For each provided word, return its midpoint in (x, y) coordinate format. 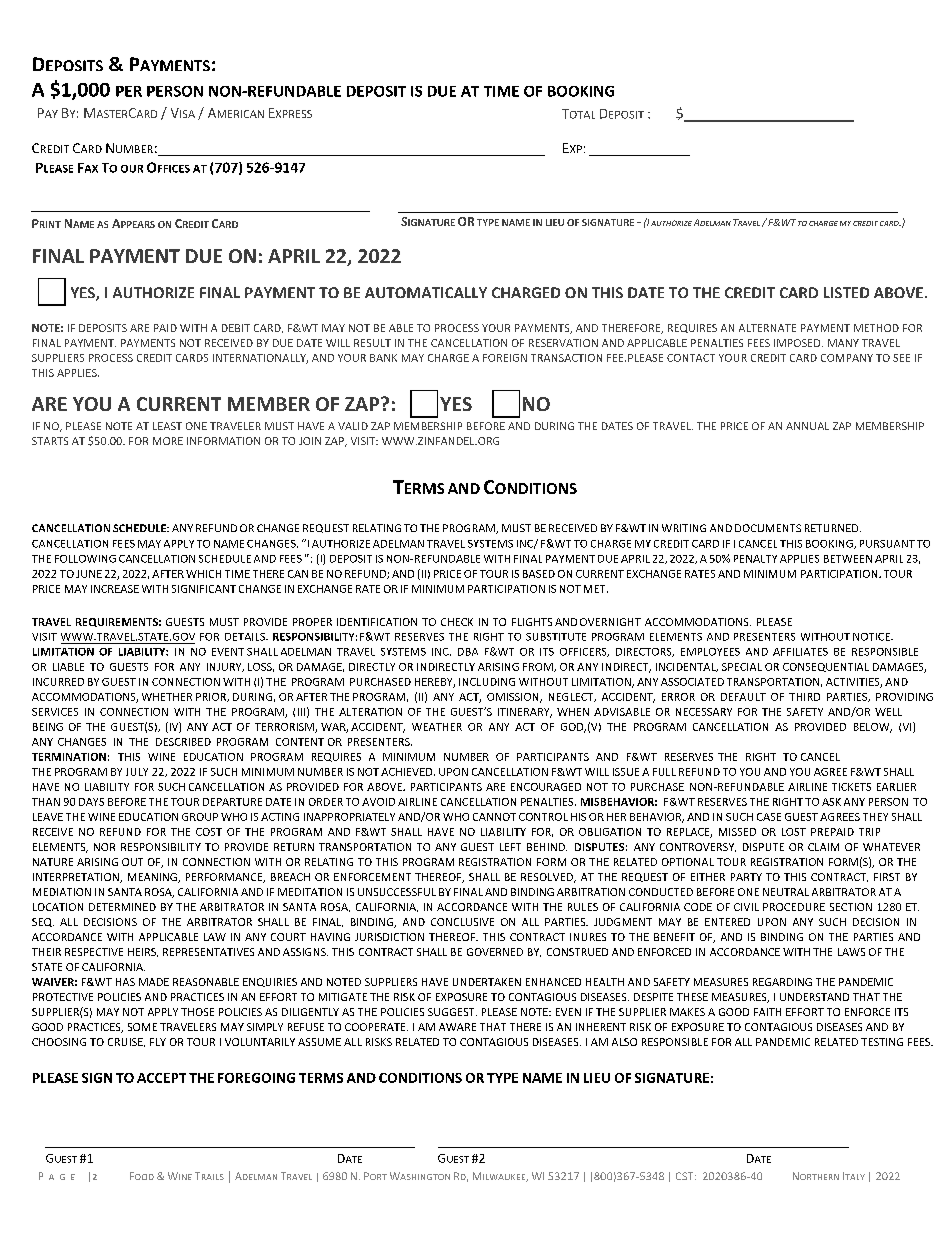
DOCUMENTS (768, 528)
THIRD (804, 697)
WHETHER (167, 697)
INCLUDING (487, 682)
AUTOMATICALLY (426, 292)
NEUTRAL (786, 892)
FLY (158, 1042)
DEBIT (236, 328)
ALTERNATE (767, 328)
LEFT (510, 847)
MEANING (153, 878)
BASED (539, 574)
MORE (168, 441)
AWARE (457, 1027)
